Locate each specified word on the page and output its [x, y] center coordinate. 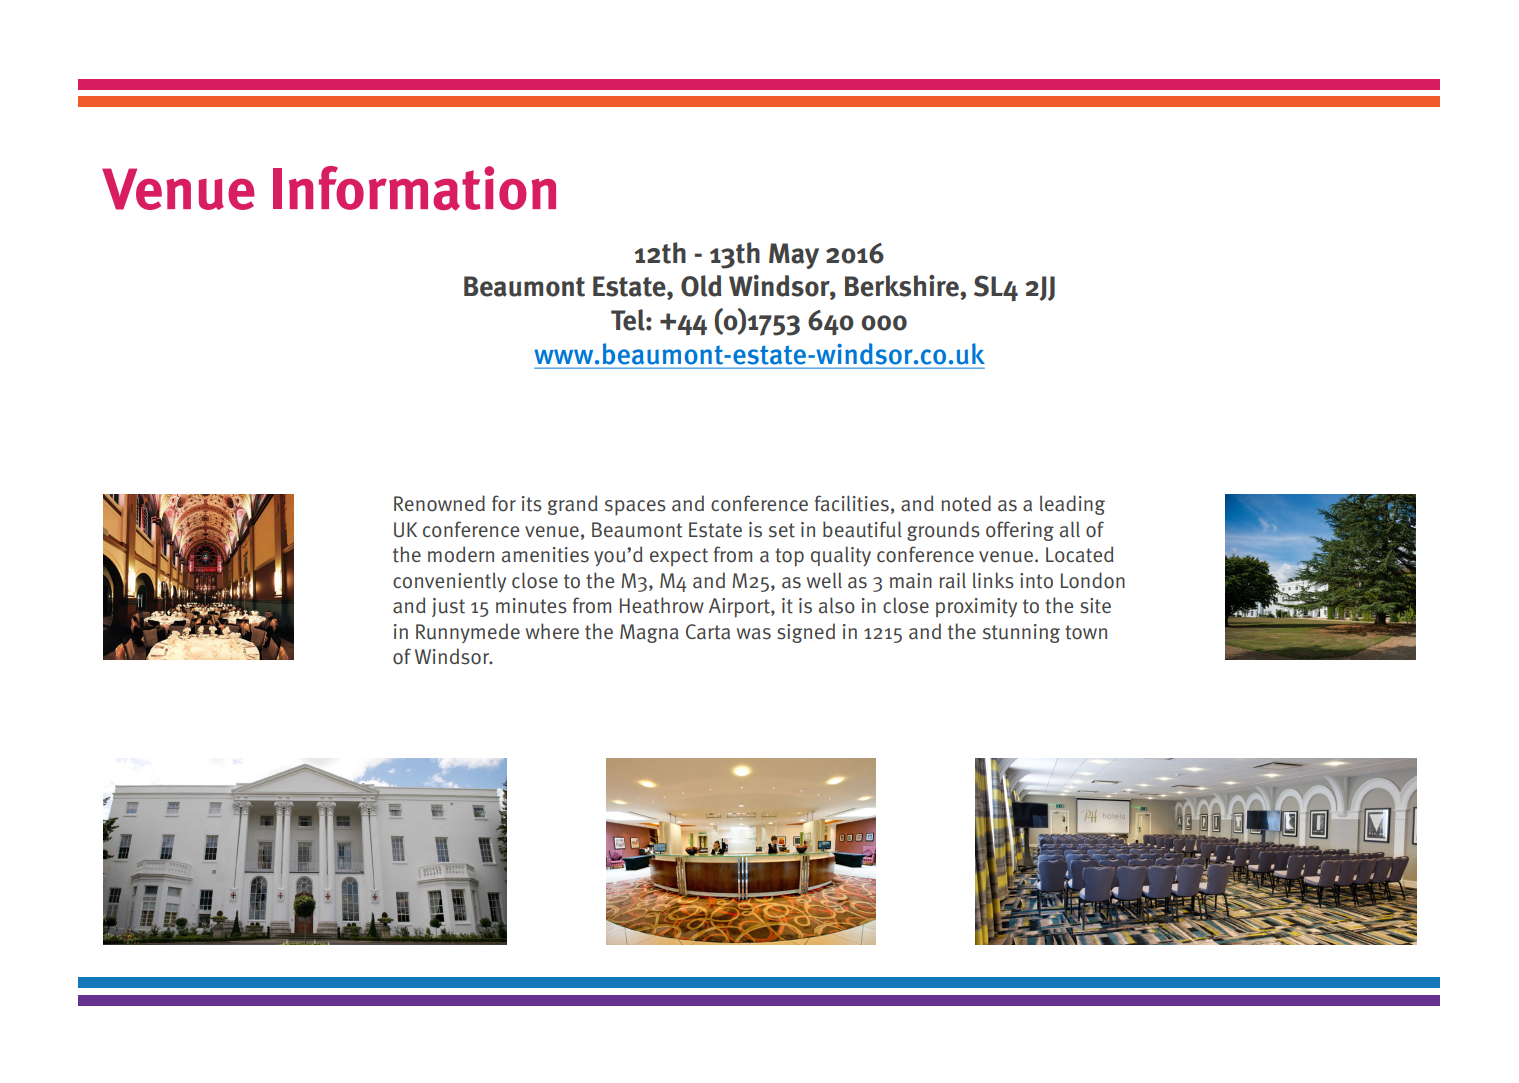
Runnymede [468, 633]
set [782, 530]
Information [414, 188]
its [532, 504]
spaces [635, 508]
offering [1020, 531]
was [754, 634]
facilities [852, 503]
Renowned [439, 503]
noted [966, 503]
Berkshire [903, 287]
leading [1072, 505]
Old [701, 286]
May [794, 256]
